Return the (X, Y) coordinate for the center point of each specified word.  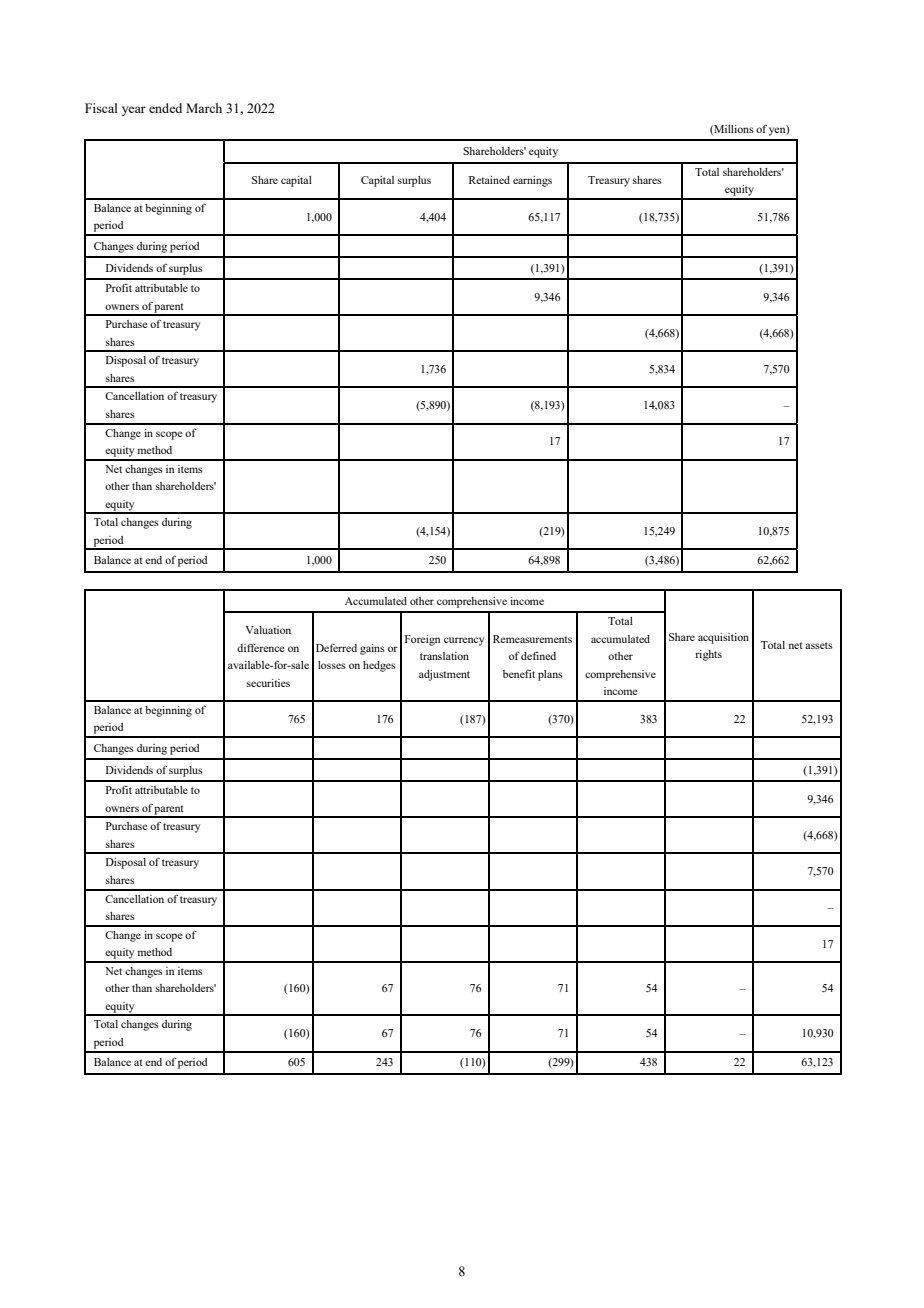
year (134, 111)
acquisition (723, 638)
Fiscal (101, 108)
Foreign (422, 640)
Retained (489, 180)
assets (819, 645)
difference (260, 647)
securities (268, 683)
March (204, 108)
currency (464, 641)
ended (165, 108)
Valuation (268, 630)
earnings (532, 181)
